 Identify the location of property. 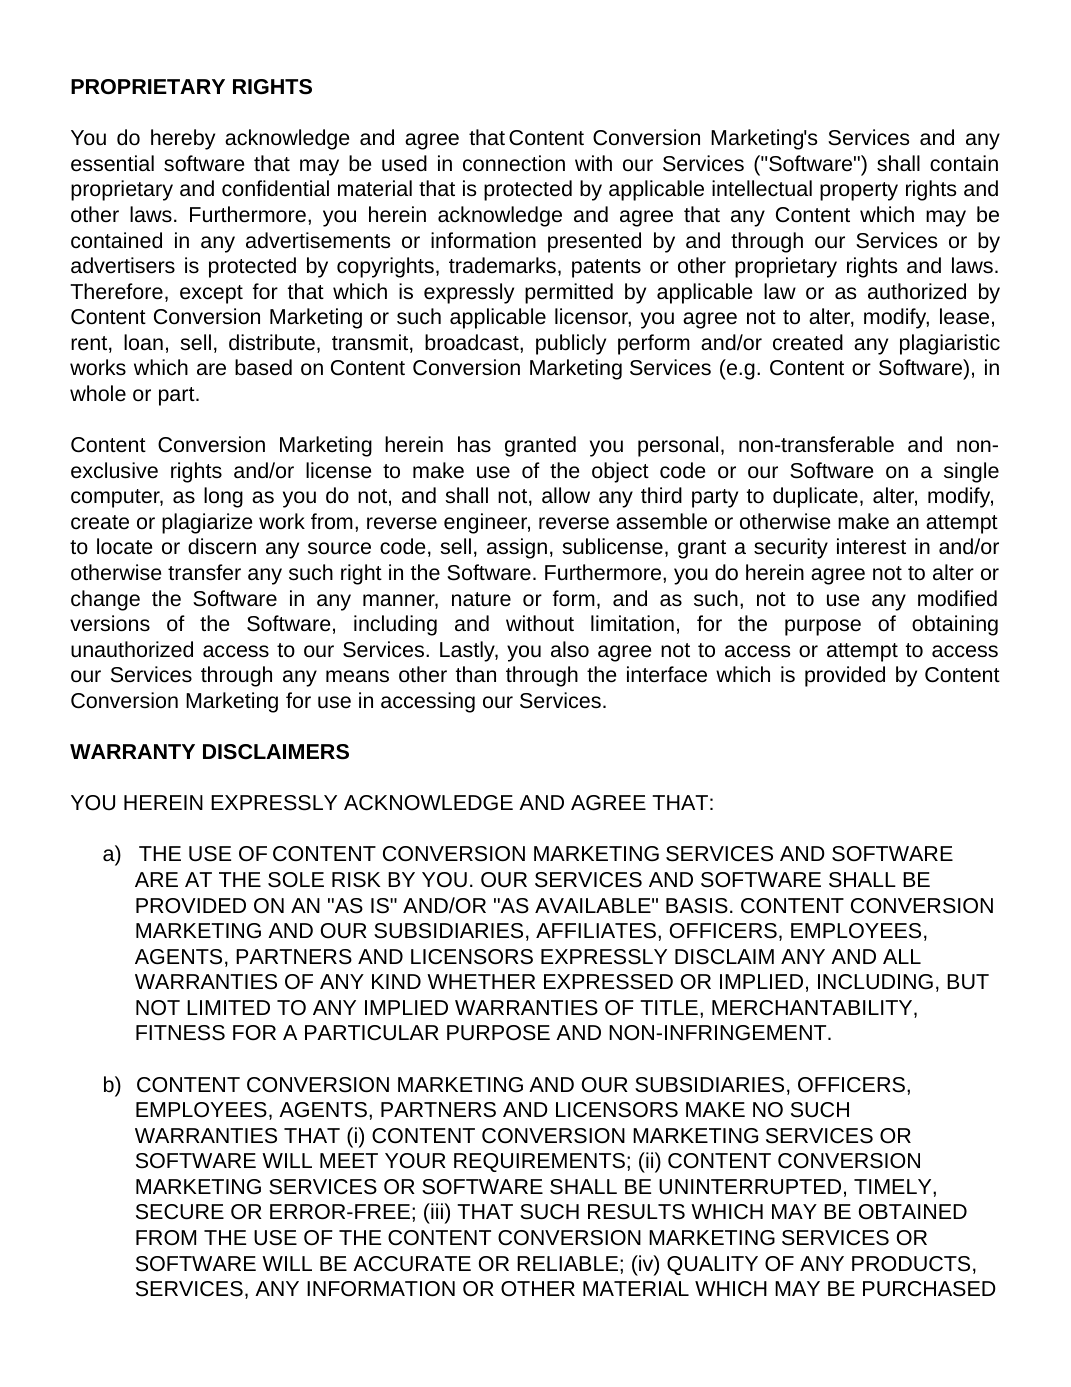
(859, 191).
